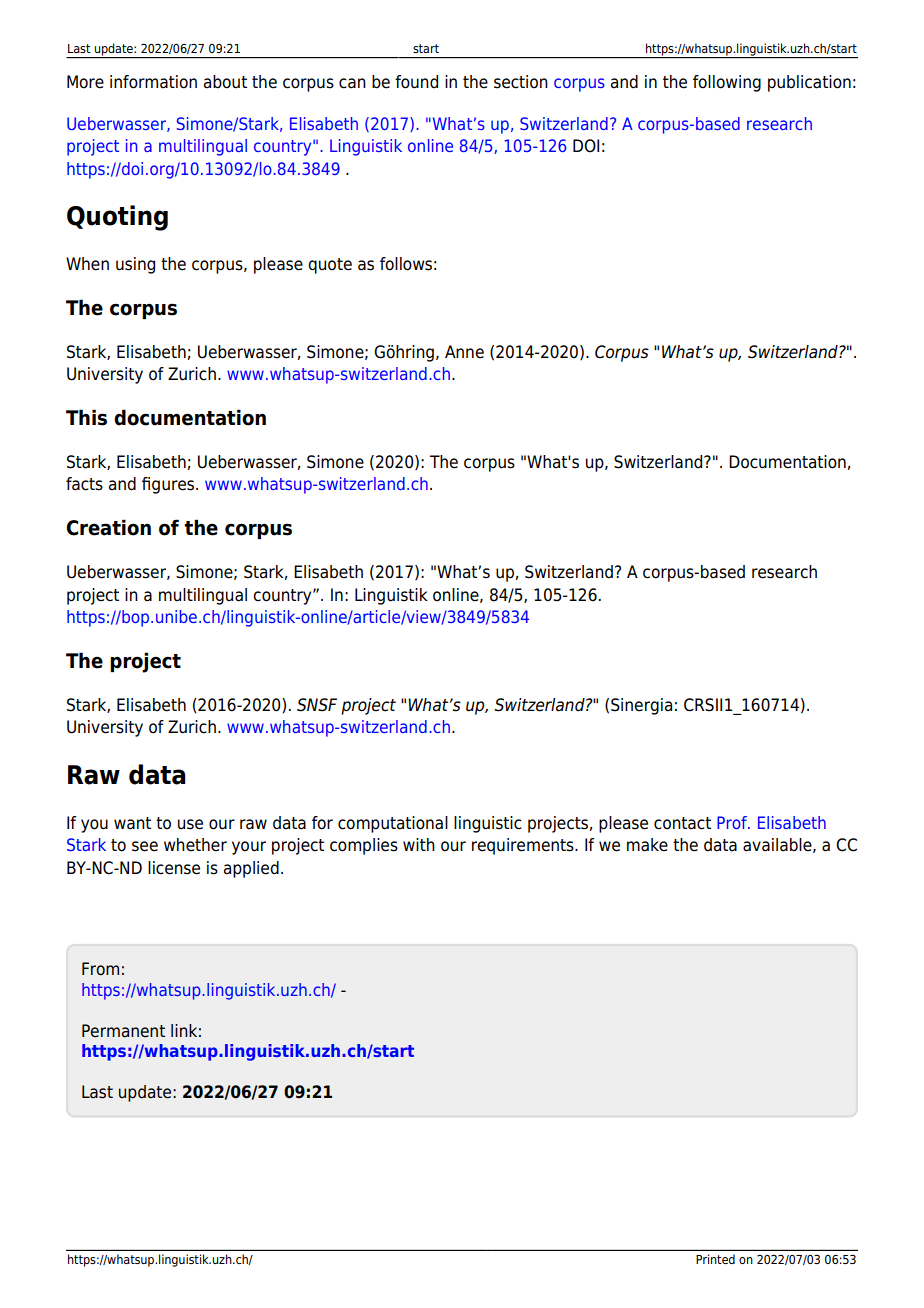 Image resolution: width=924 pixels, height=1308 pixels. Describe the element at coordinates (153, 82) in the screenshot. I see `information` at that location.
